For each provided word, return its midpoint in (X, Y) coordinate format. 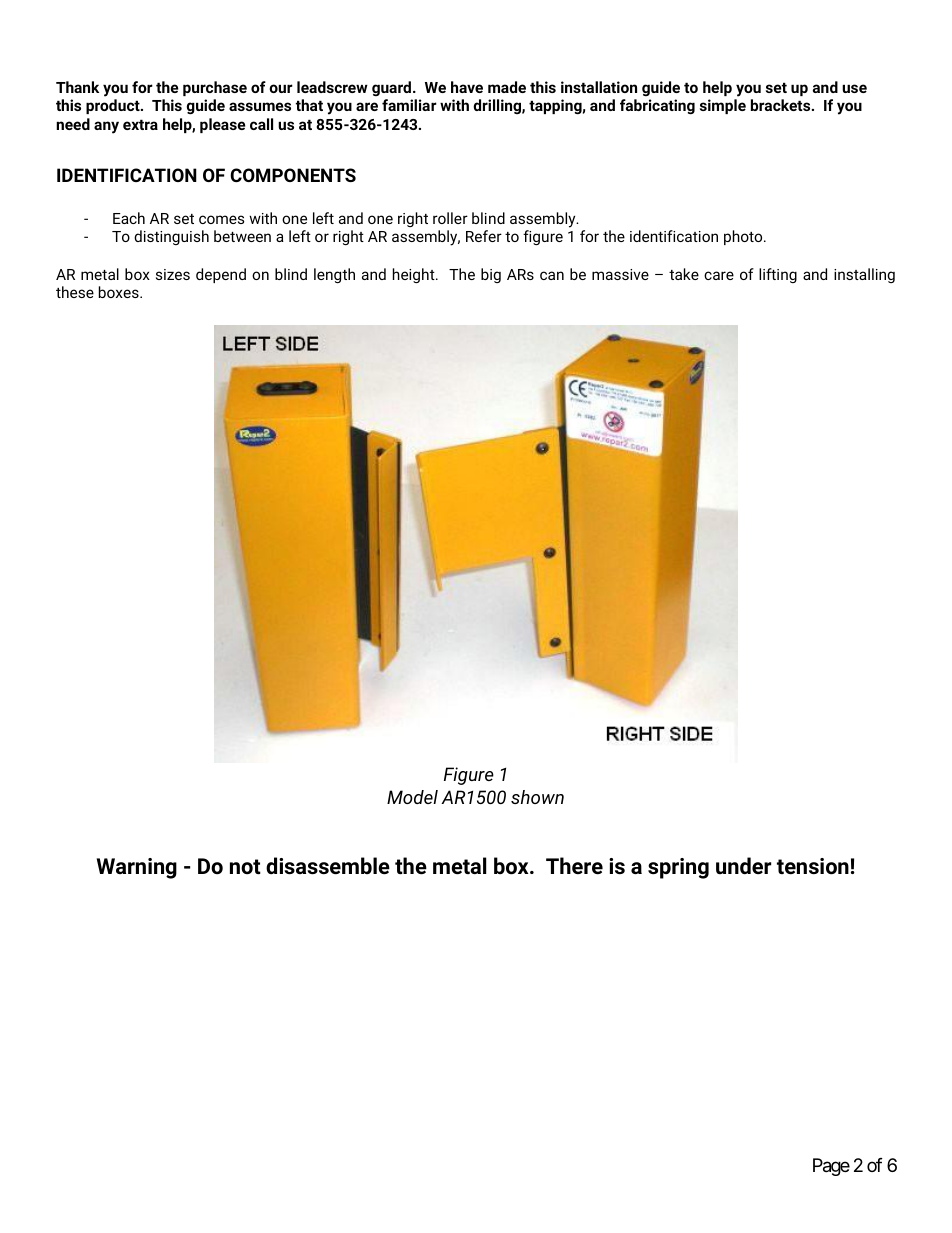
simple (723, 106)
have (467, 87)
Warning (137, 868)
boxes (120, 292)
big (491, 275)
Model (412, 797)
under (743, 865)
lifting (778, 275)
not (245, 867)
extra (140, 124)
